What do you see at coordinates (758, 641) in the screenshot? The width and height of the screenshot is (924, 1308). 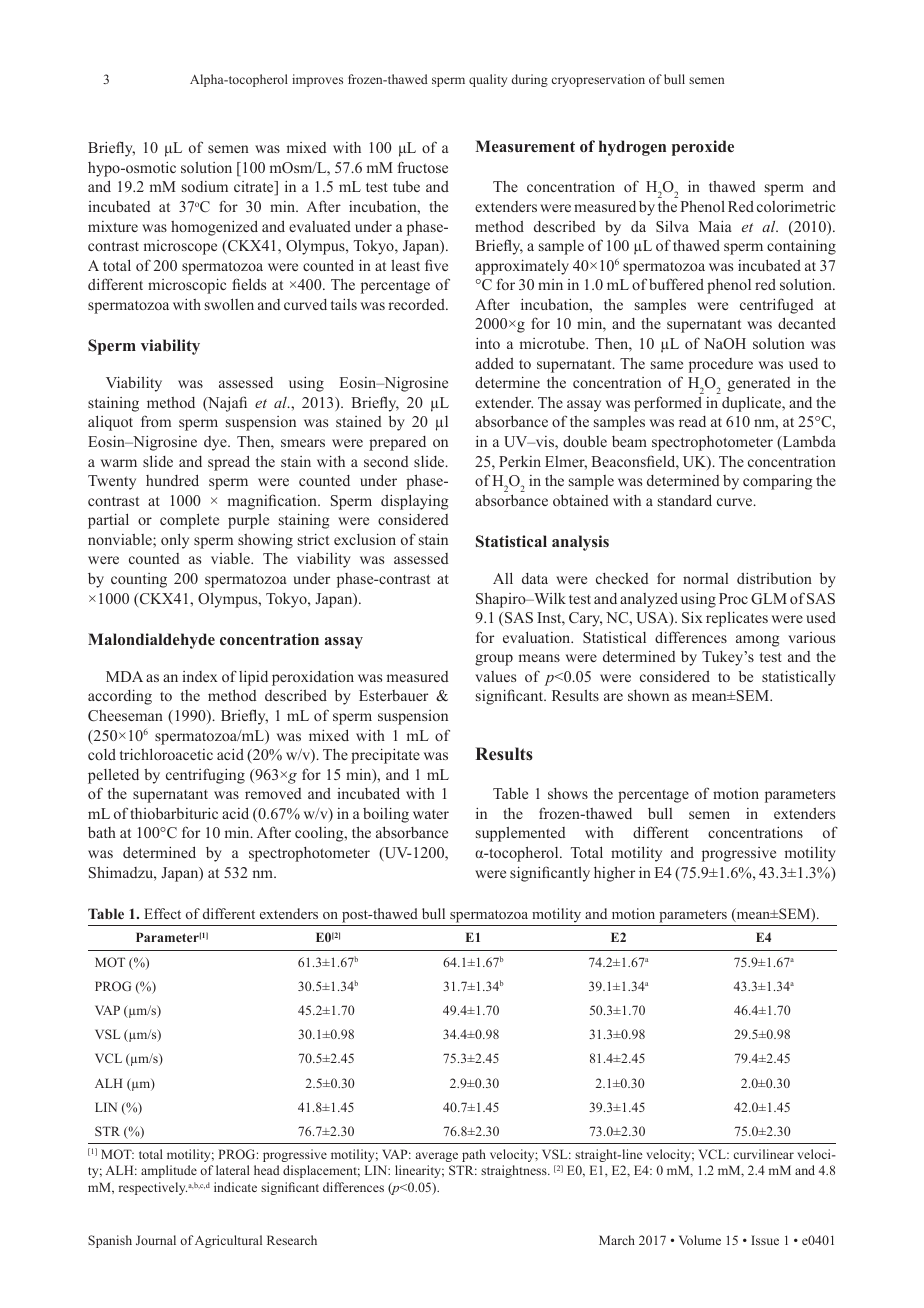 I see `among` at bounding box center [758, 641].
